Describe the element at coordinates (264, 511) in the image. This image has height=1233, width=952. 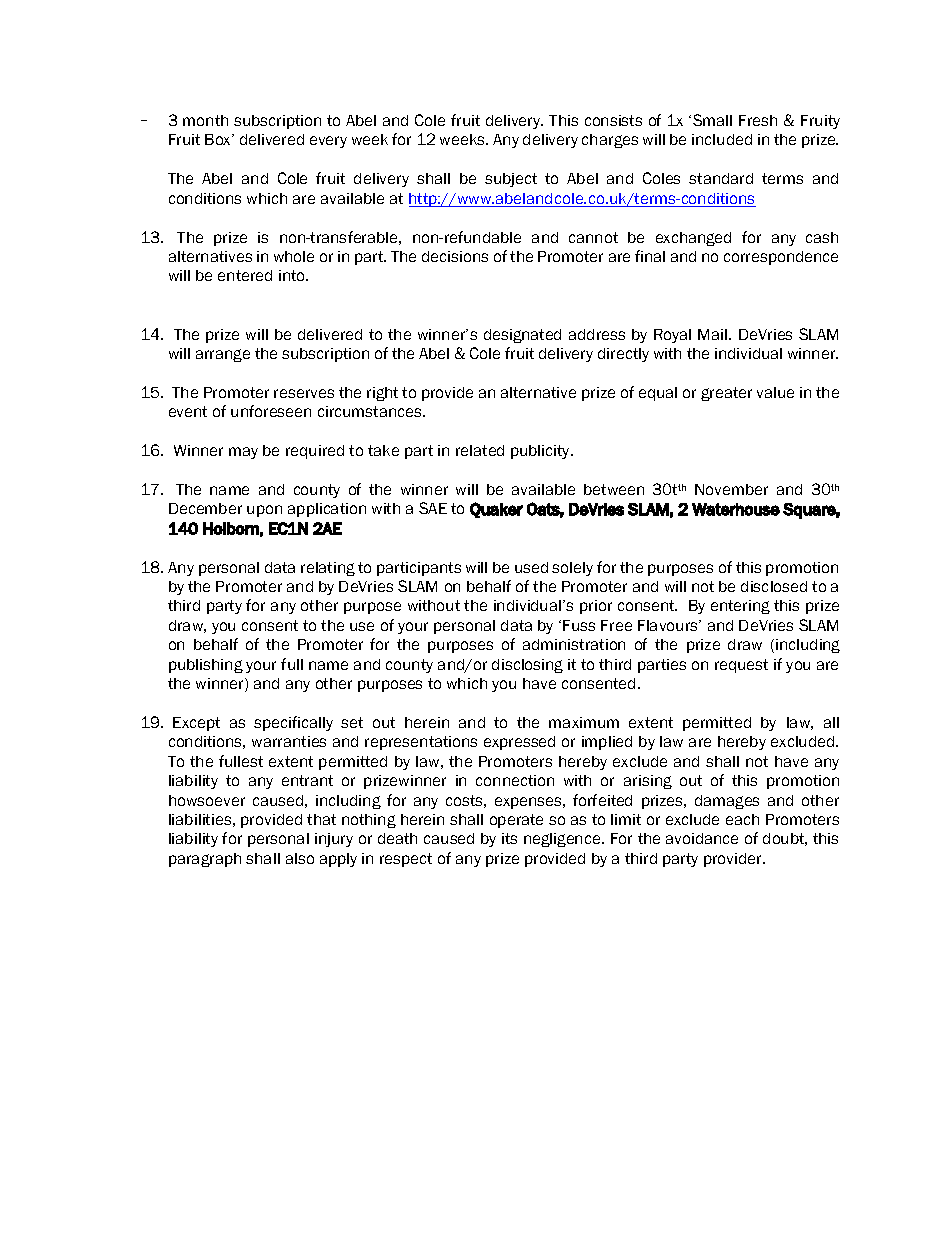
I see `upon` at that location.
